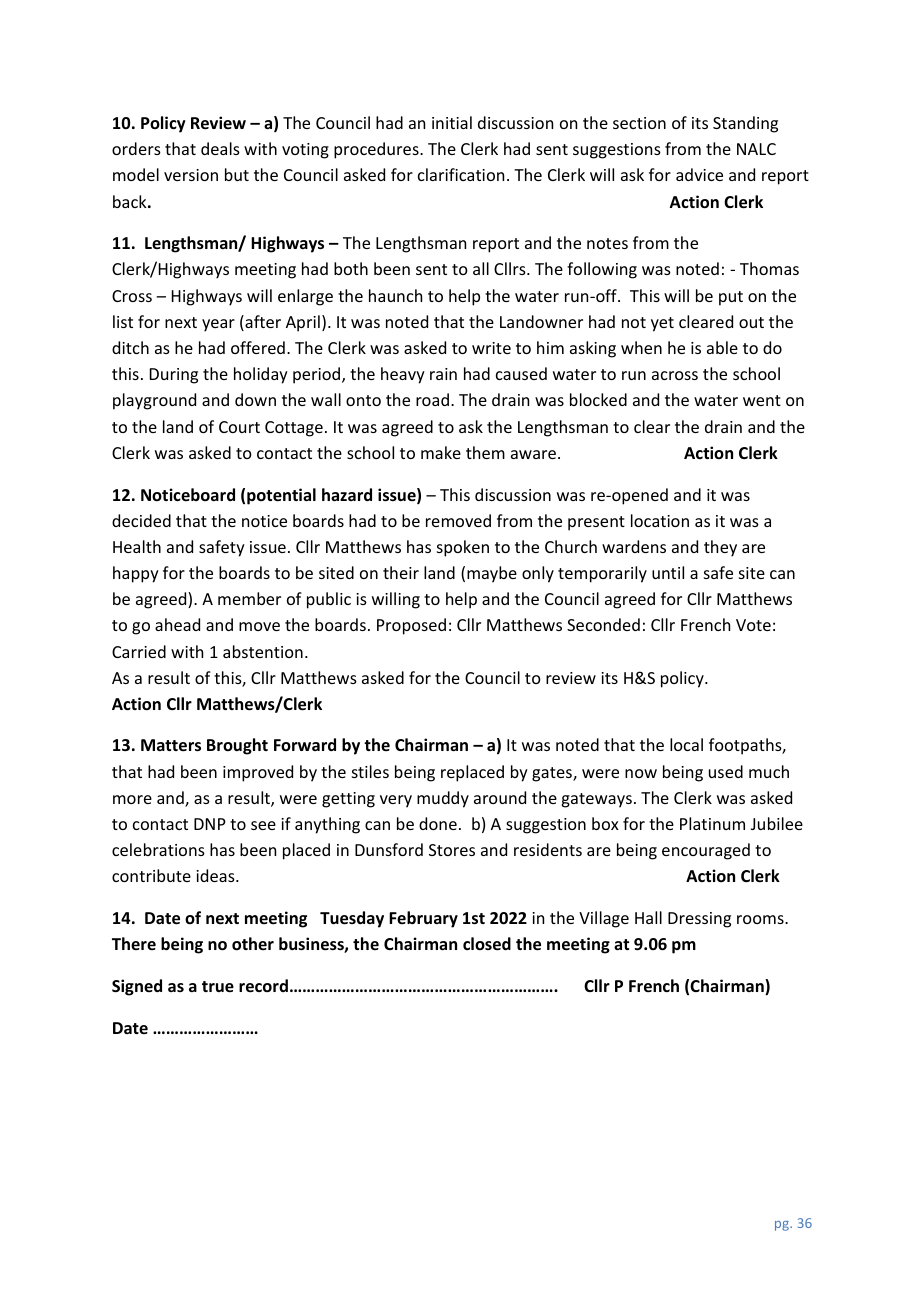  Describe the element at coordinates (137, 546) in the document. I see `Health` at that location.
